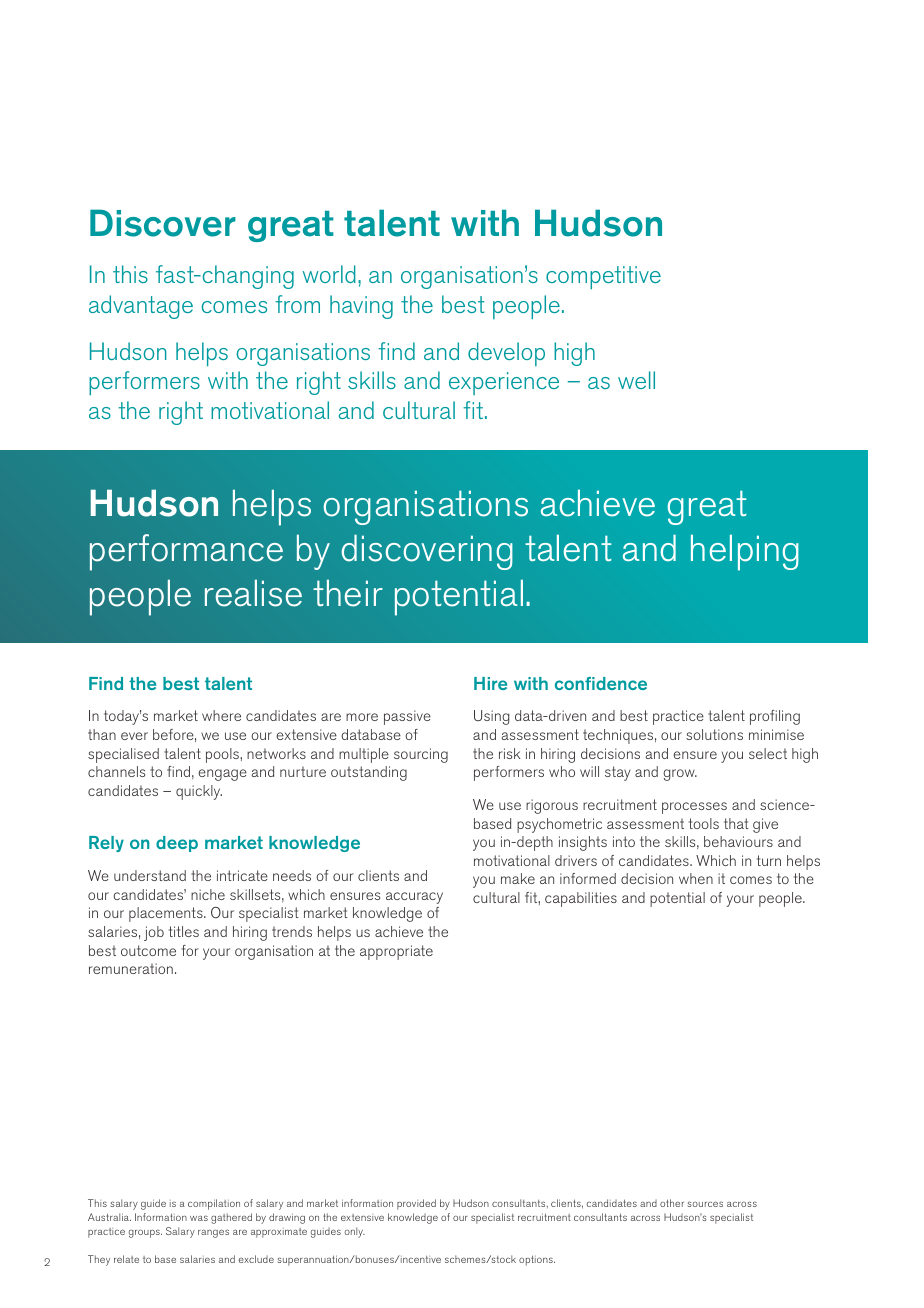  Describe the element at coordinates (199, 792) in the screenshot. I see `quickly` at that location.
